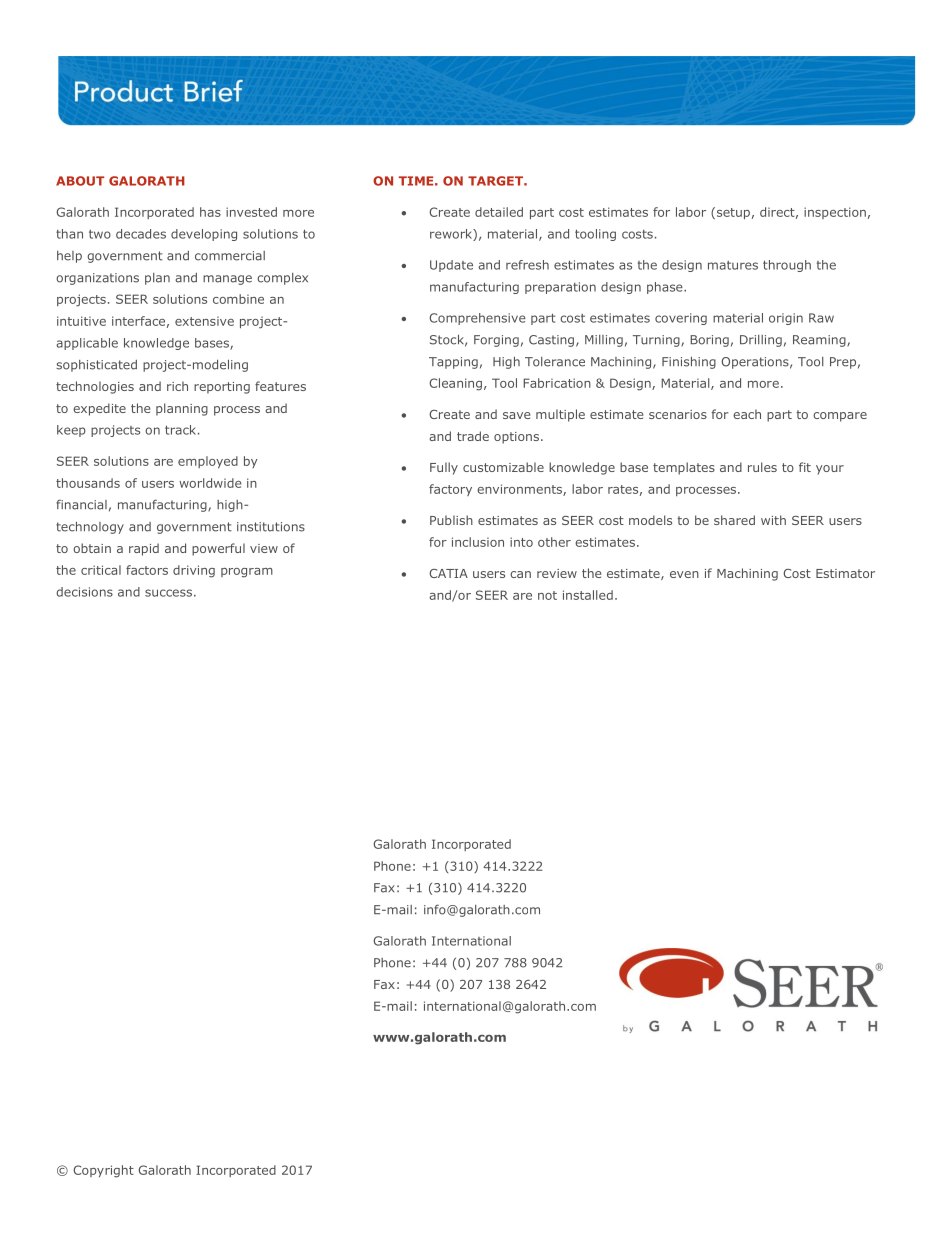 This screenshot has height=1233, width=952. Describe the element at coordinates (547, 595) in the screenshot. I see `not` at that location.
